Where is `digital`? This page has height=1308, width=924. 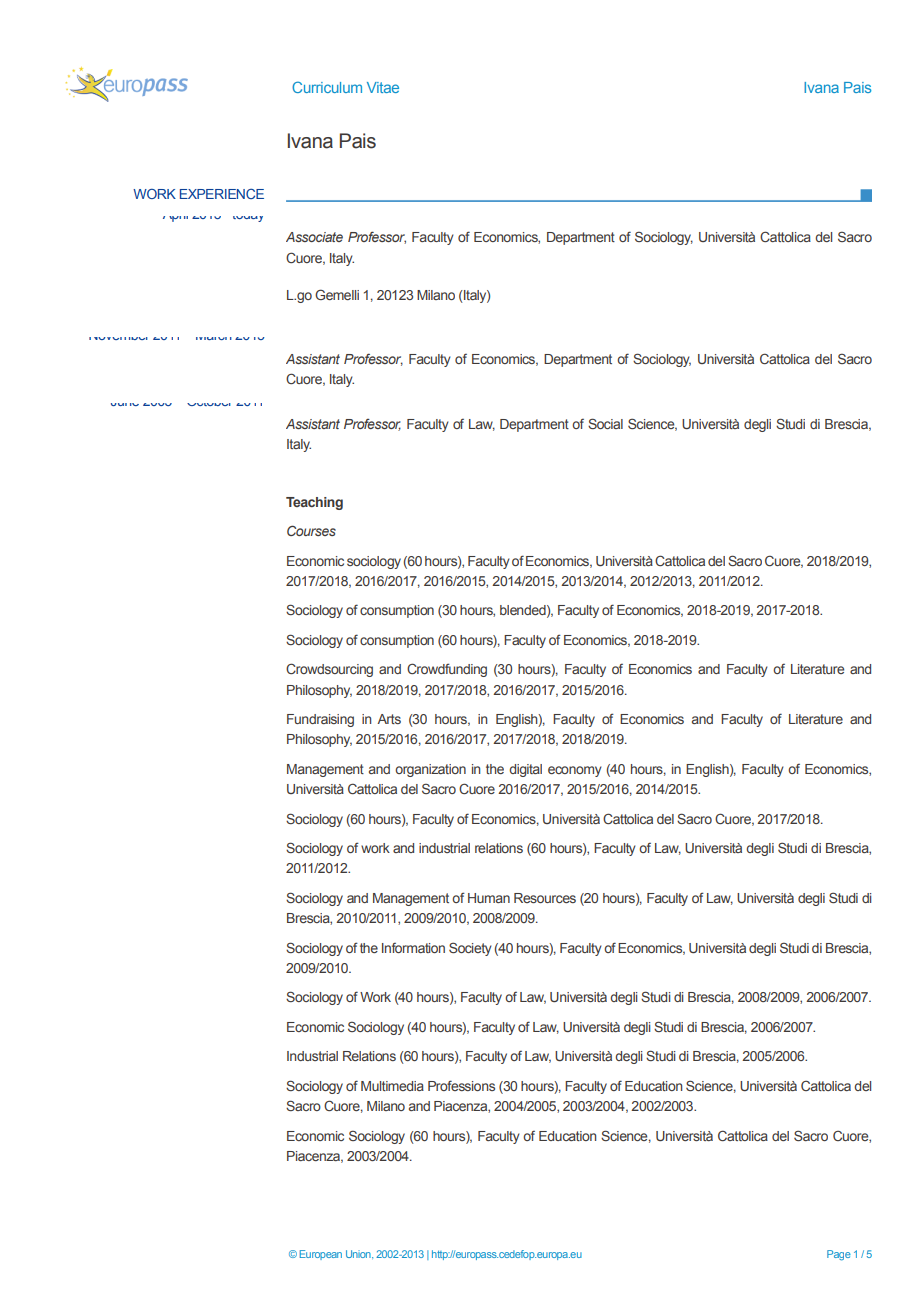 digital is located at coordinates (525, 770).
